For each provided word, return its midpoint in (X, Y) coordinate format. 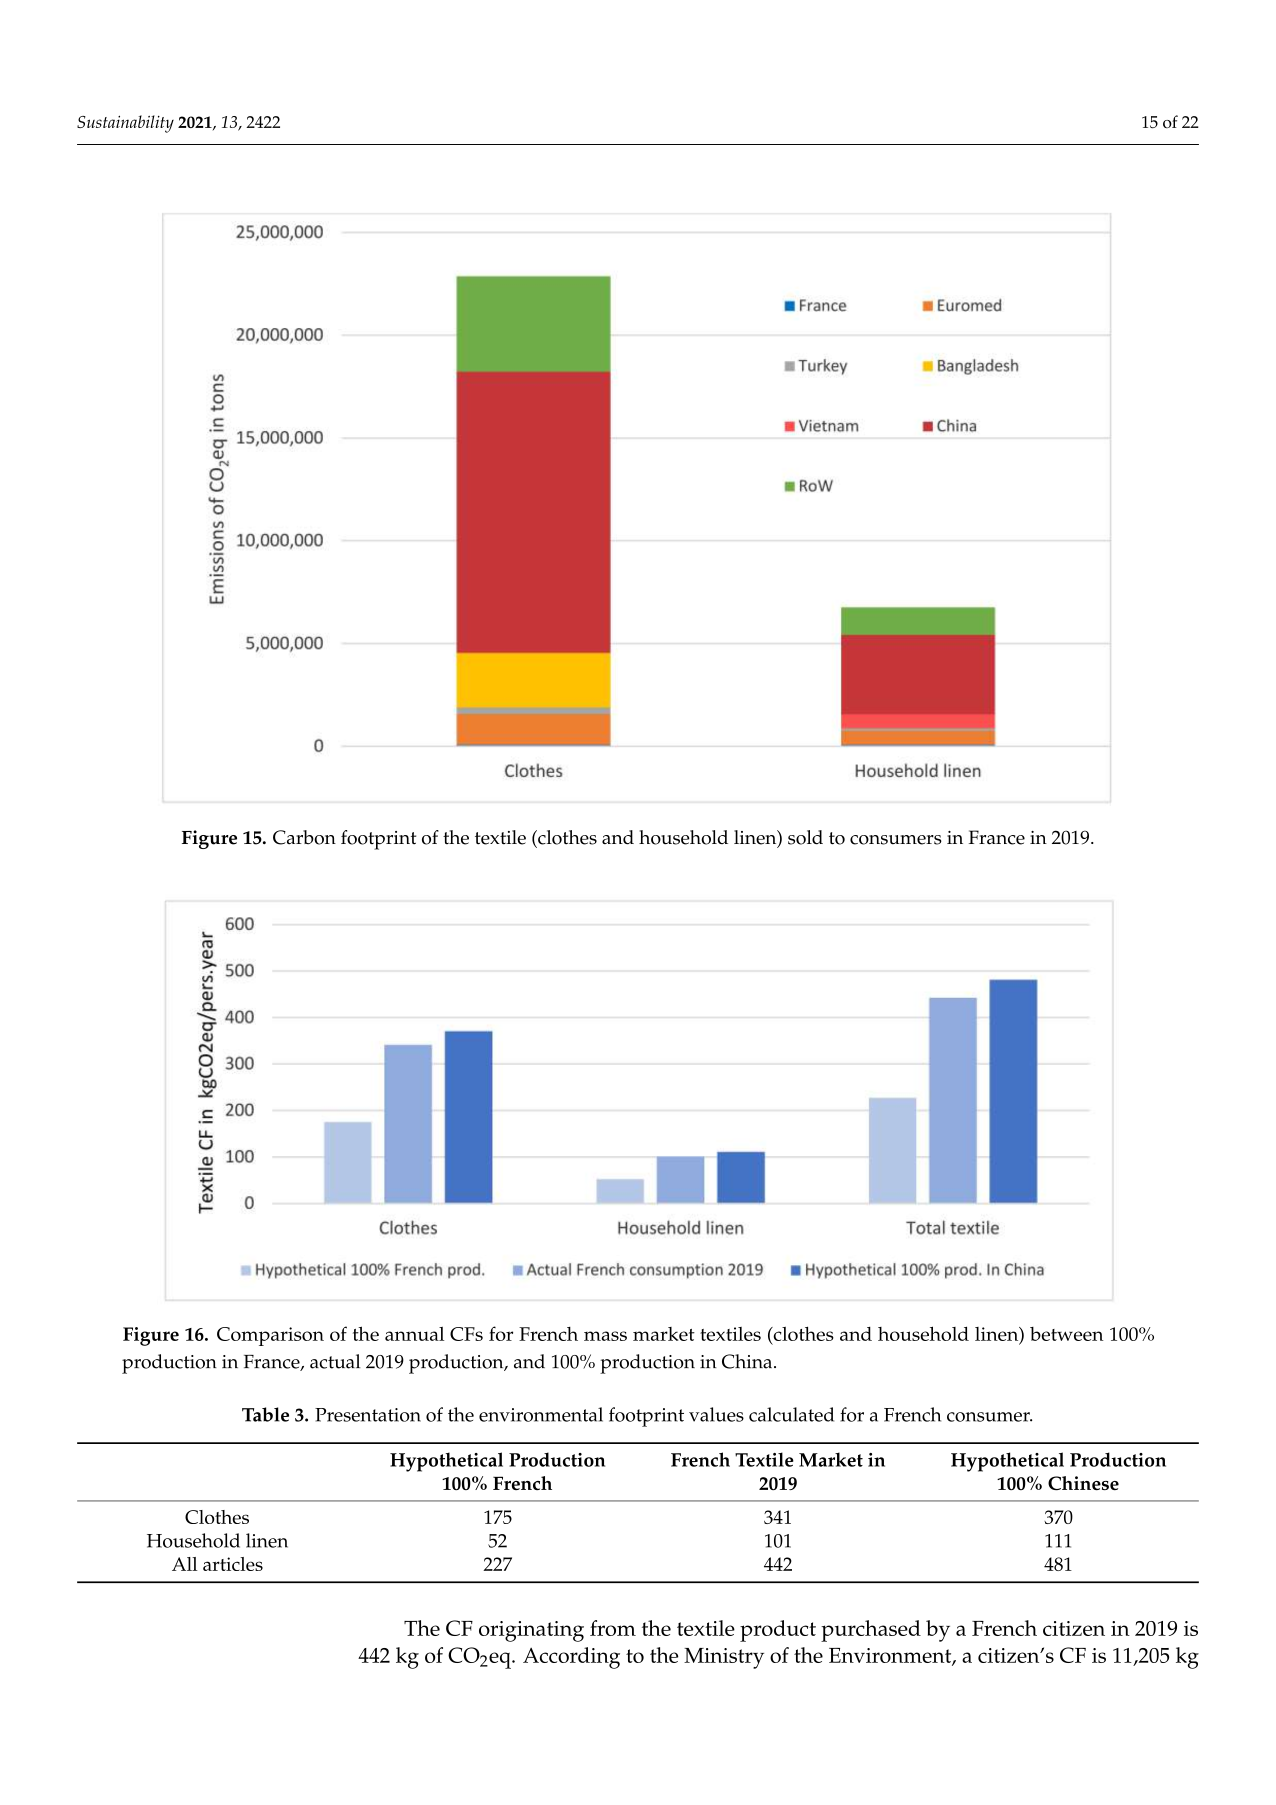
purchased (871, 1631)
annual (414, 1334)
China (748, 1361)
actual (335, 1361)
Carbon (304, 837)
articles (233, 1564)
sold (805, 837)
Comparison (270, 1336)
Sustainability (125, 124)
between (1067, 1334)
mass (605, 1336)
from (613, 1628)
